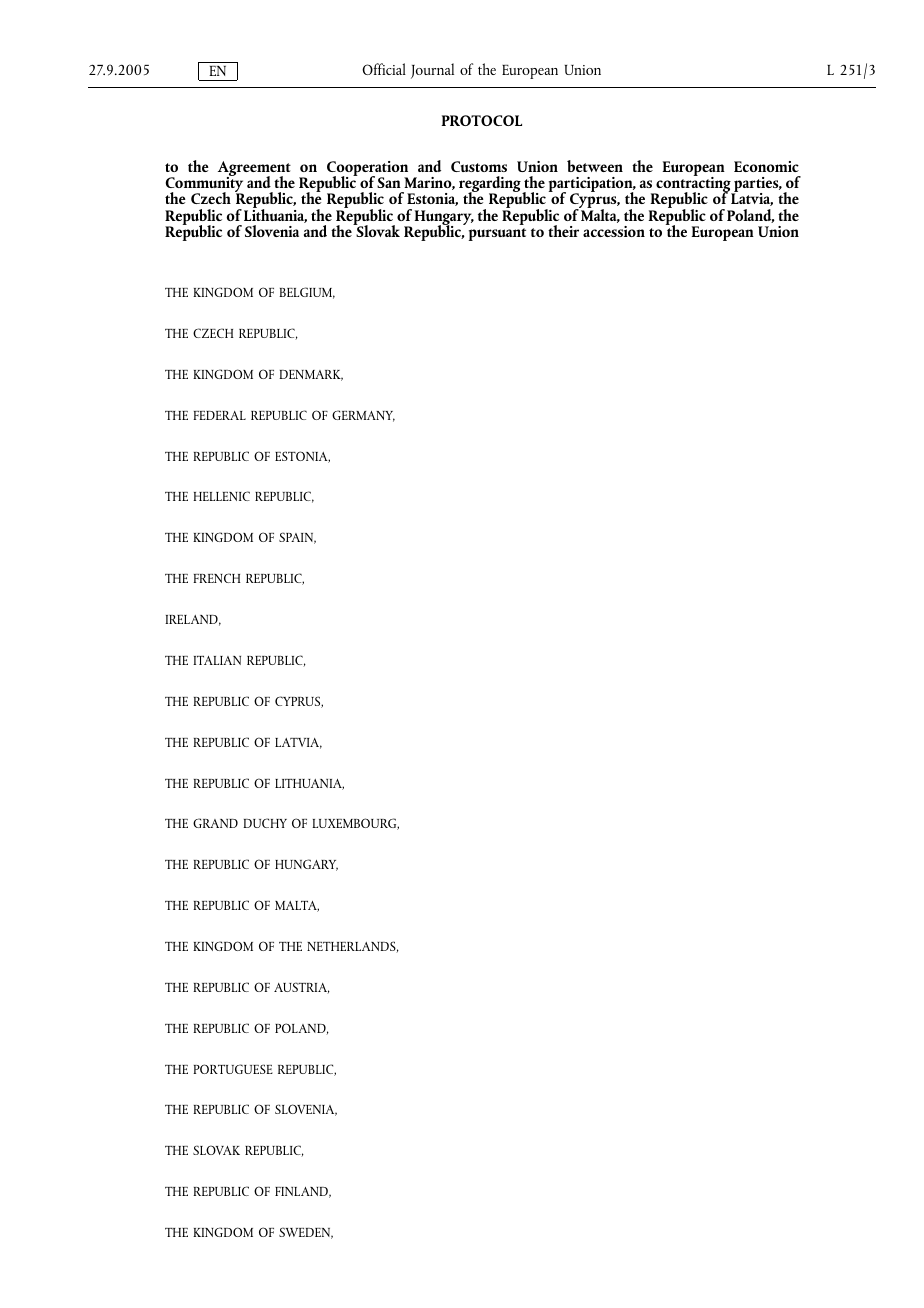 The height and width of the screenshot is (1308, 924). What do you see at coordinates (297, 538) in the screenshot?
I see `SPAIN` at bounding box center [297, 538].
